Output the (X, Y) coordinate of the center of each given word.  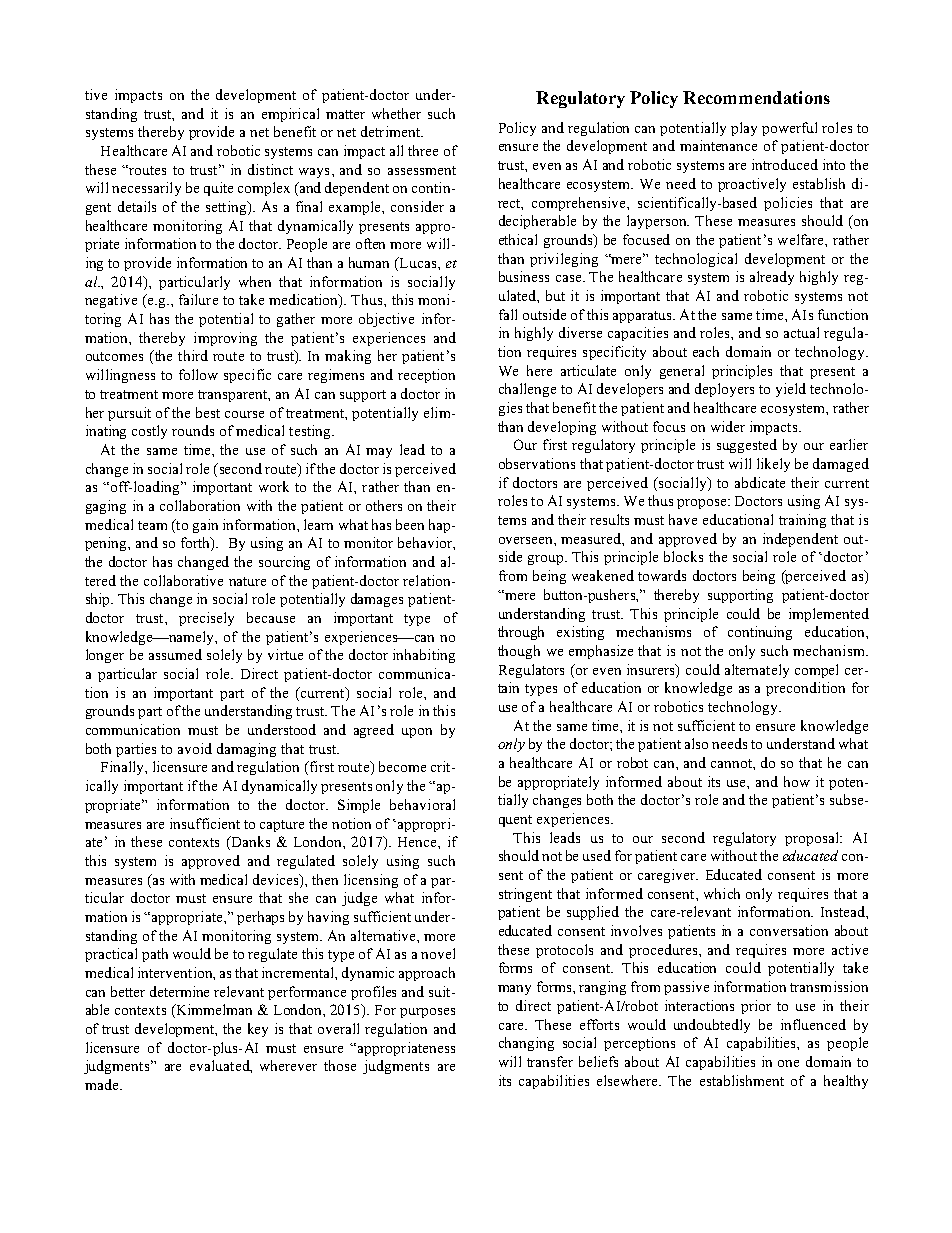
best (208, 412)
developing (562, 428)
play (744, 129)
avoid (195, 748)
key (258, 1030)
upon (417, 733)
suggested (747, 446)
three (423, 150)
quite (218, 189)
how (797, 781)
